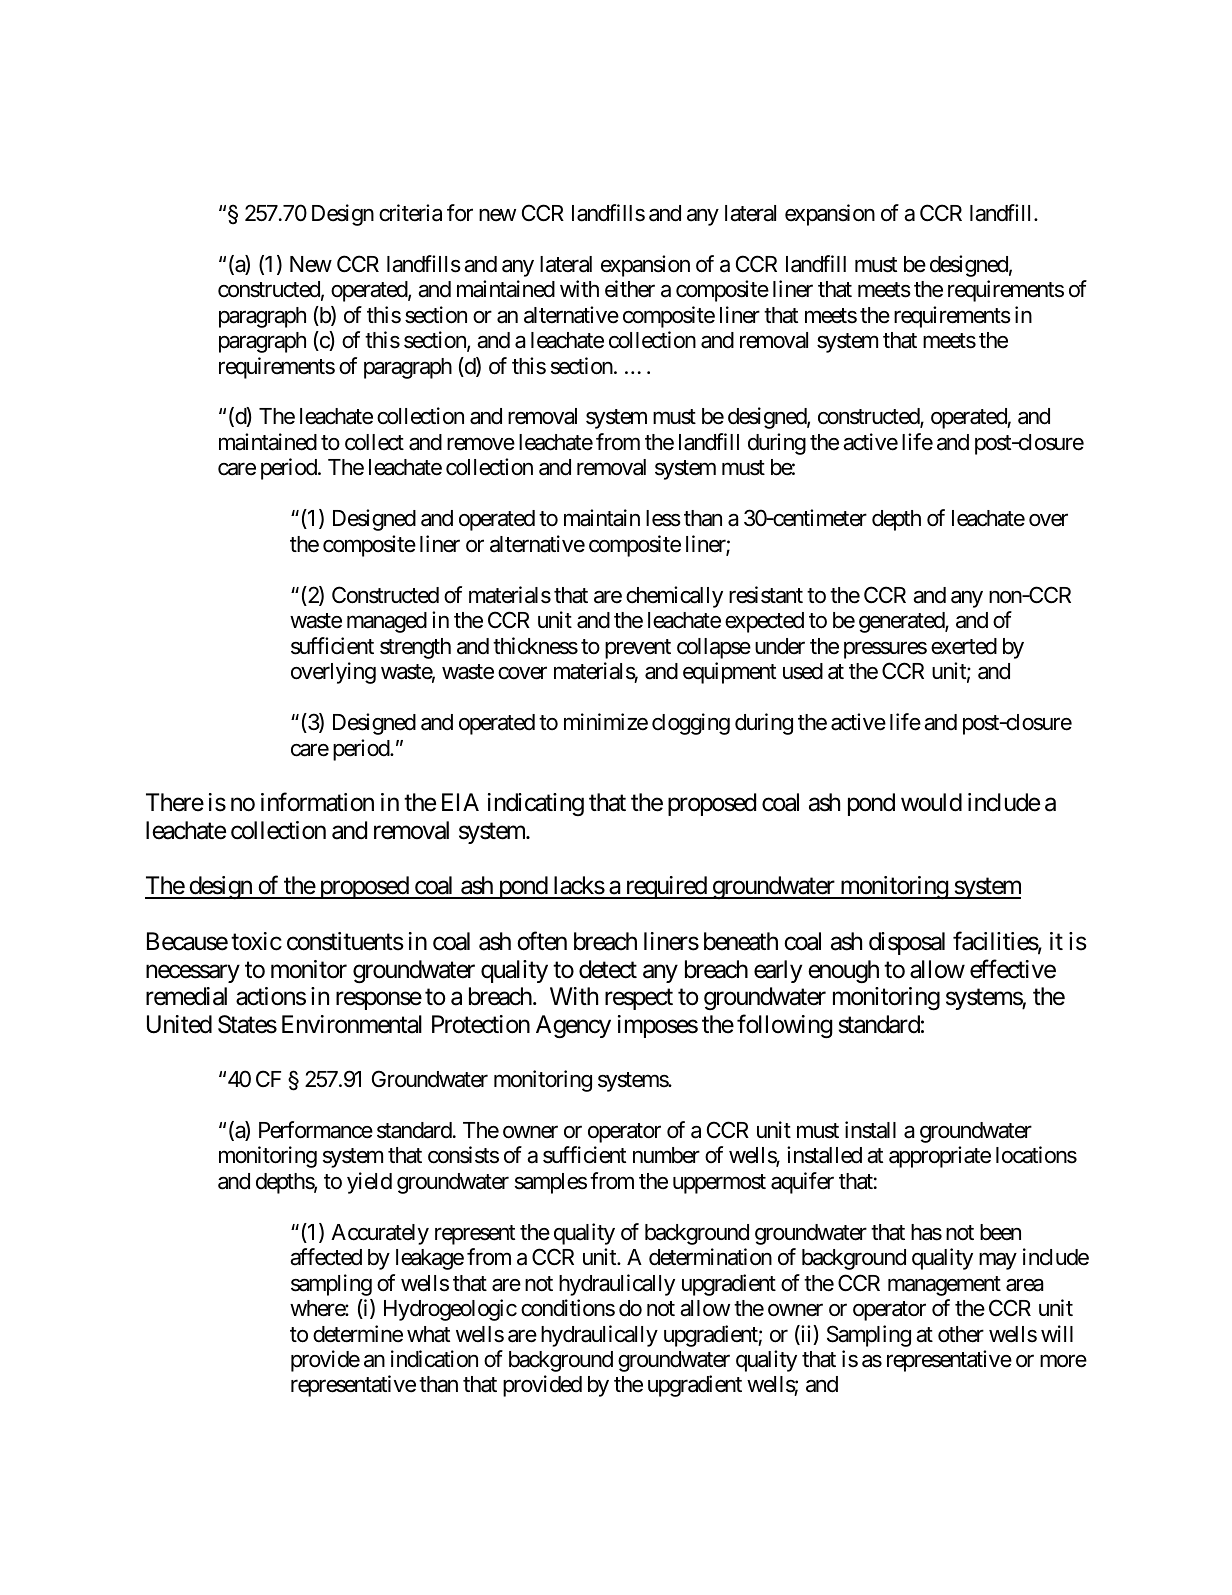 This screenshot has height=1595, width=1232. What do you see at coordinates (256, 941) in the screenshot?
I see `toxic` at bounding box center [256, 941].
